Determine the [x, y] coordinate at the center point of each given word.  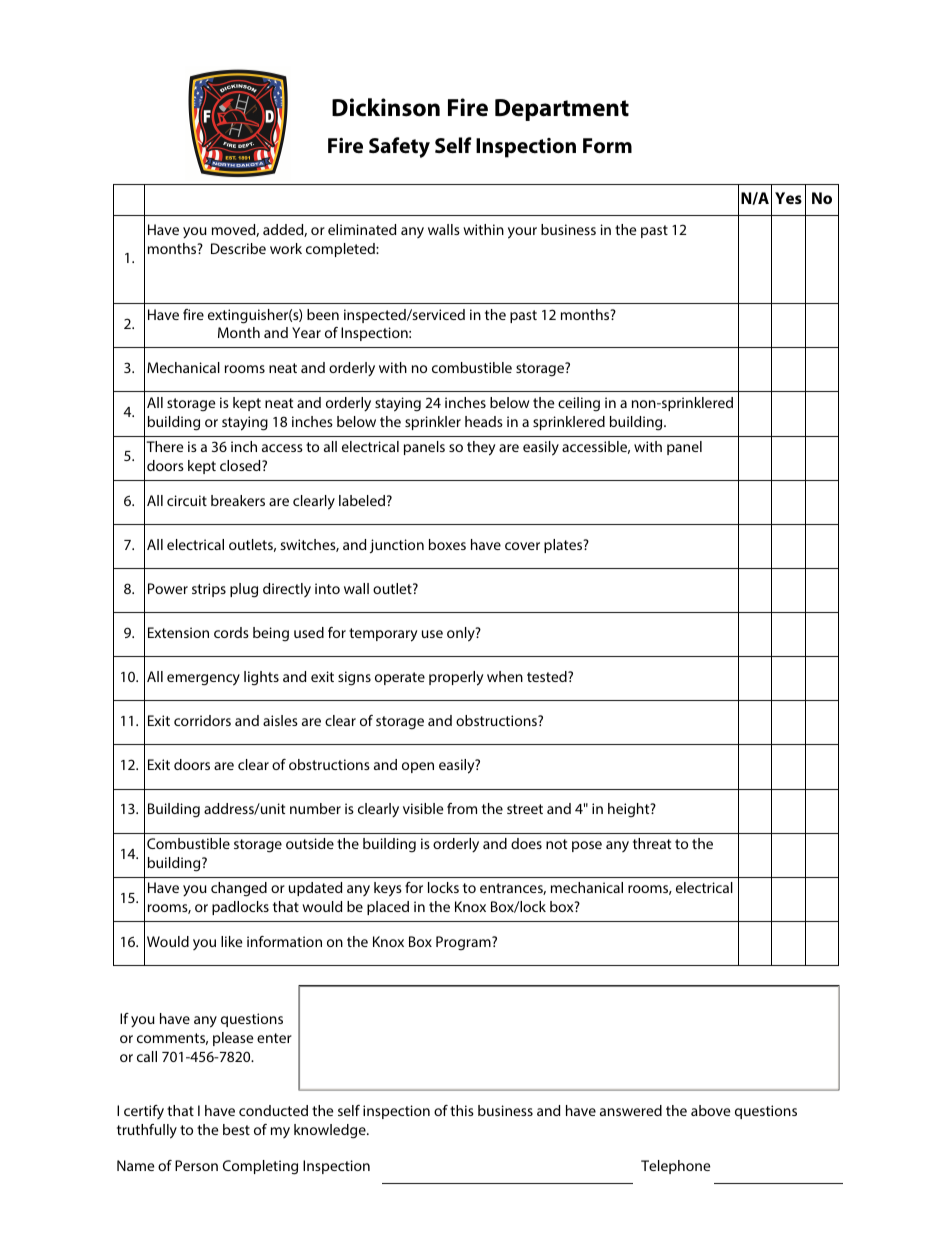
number [315, 808]
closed [241, 465]
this [462, 1110]
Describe [238, 248]
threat [652, 843]
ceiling [579, 404]
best [236, 1129]
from [462, 808]
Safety [399, 147]
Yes [788, 198]
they [481, 448]
